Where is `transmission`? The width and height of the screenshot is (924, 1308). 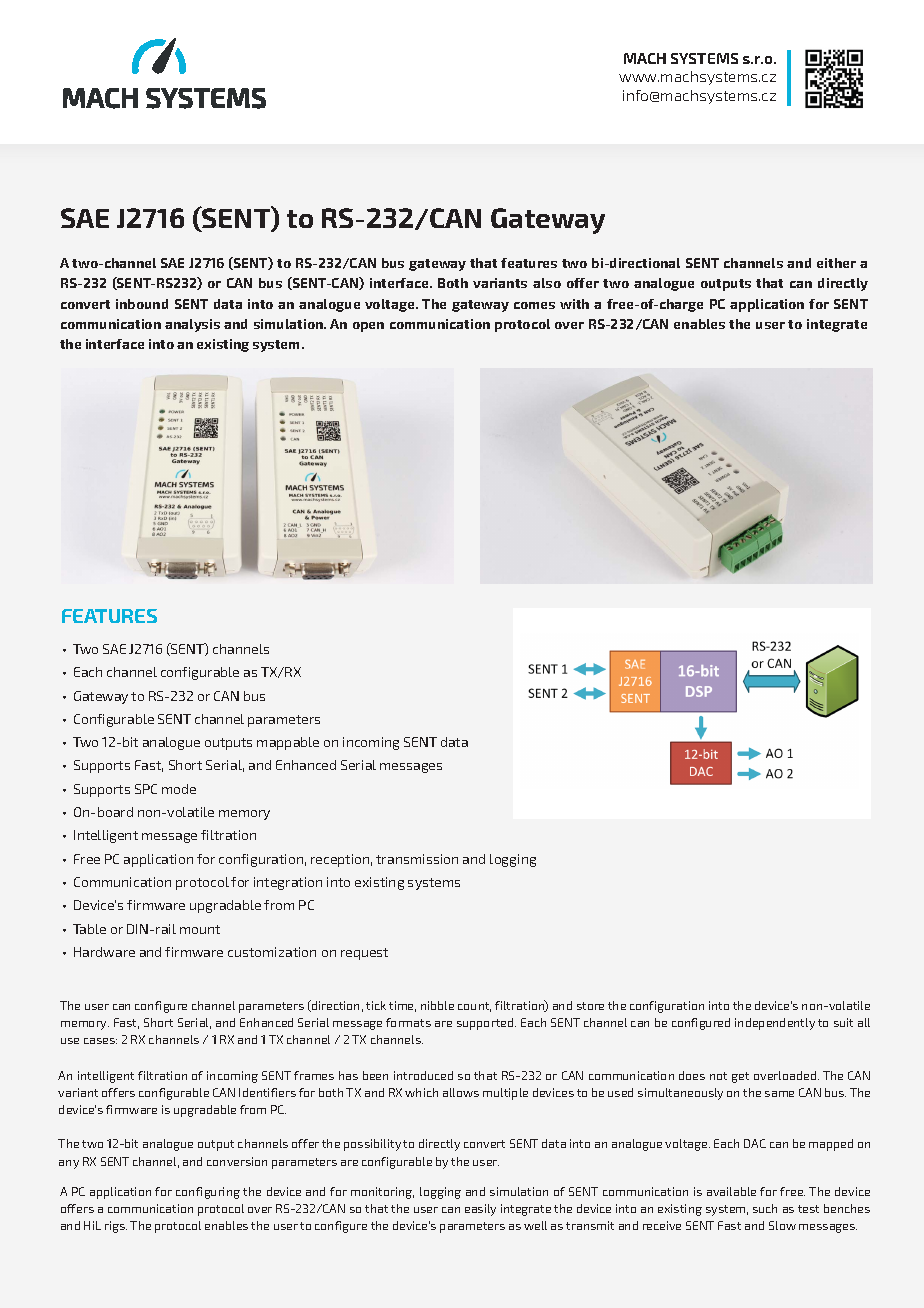
transmission is located at coordinates (417, 859).
